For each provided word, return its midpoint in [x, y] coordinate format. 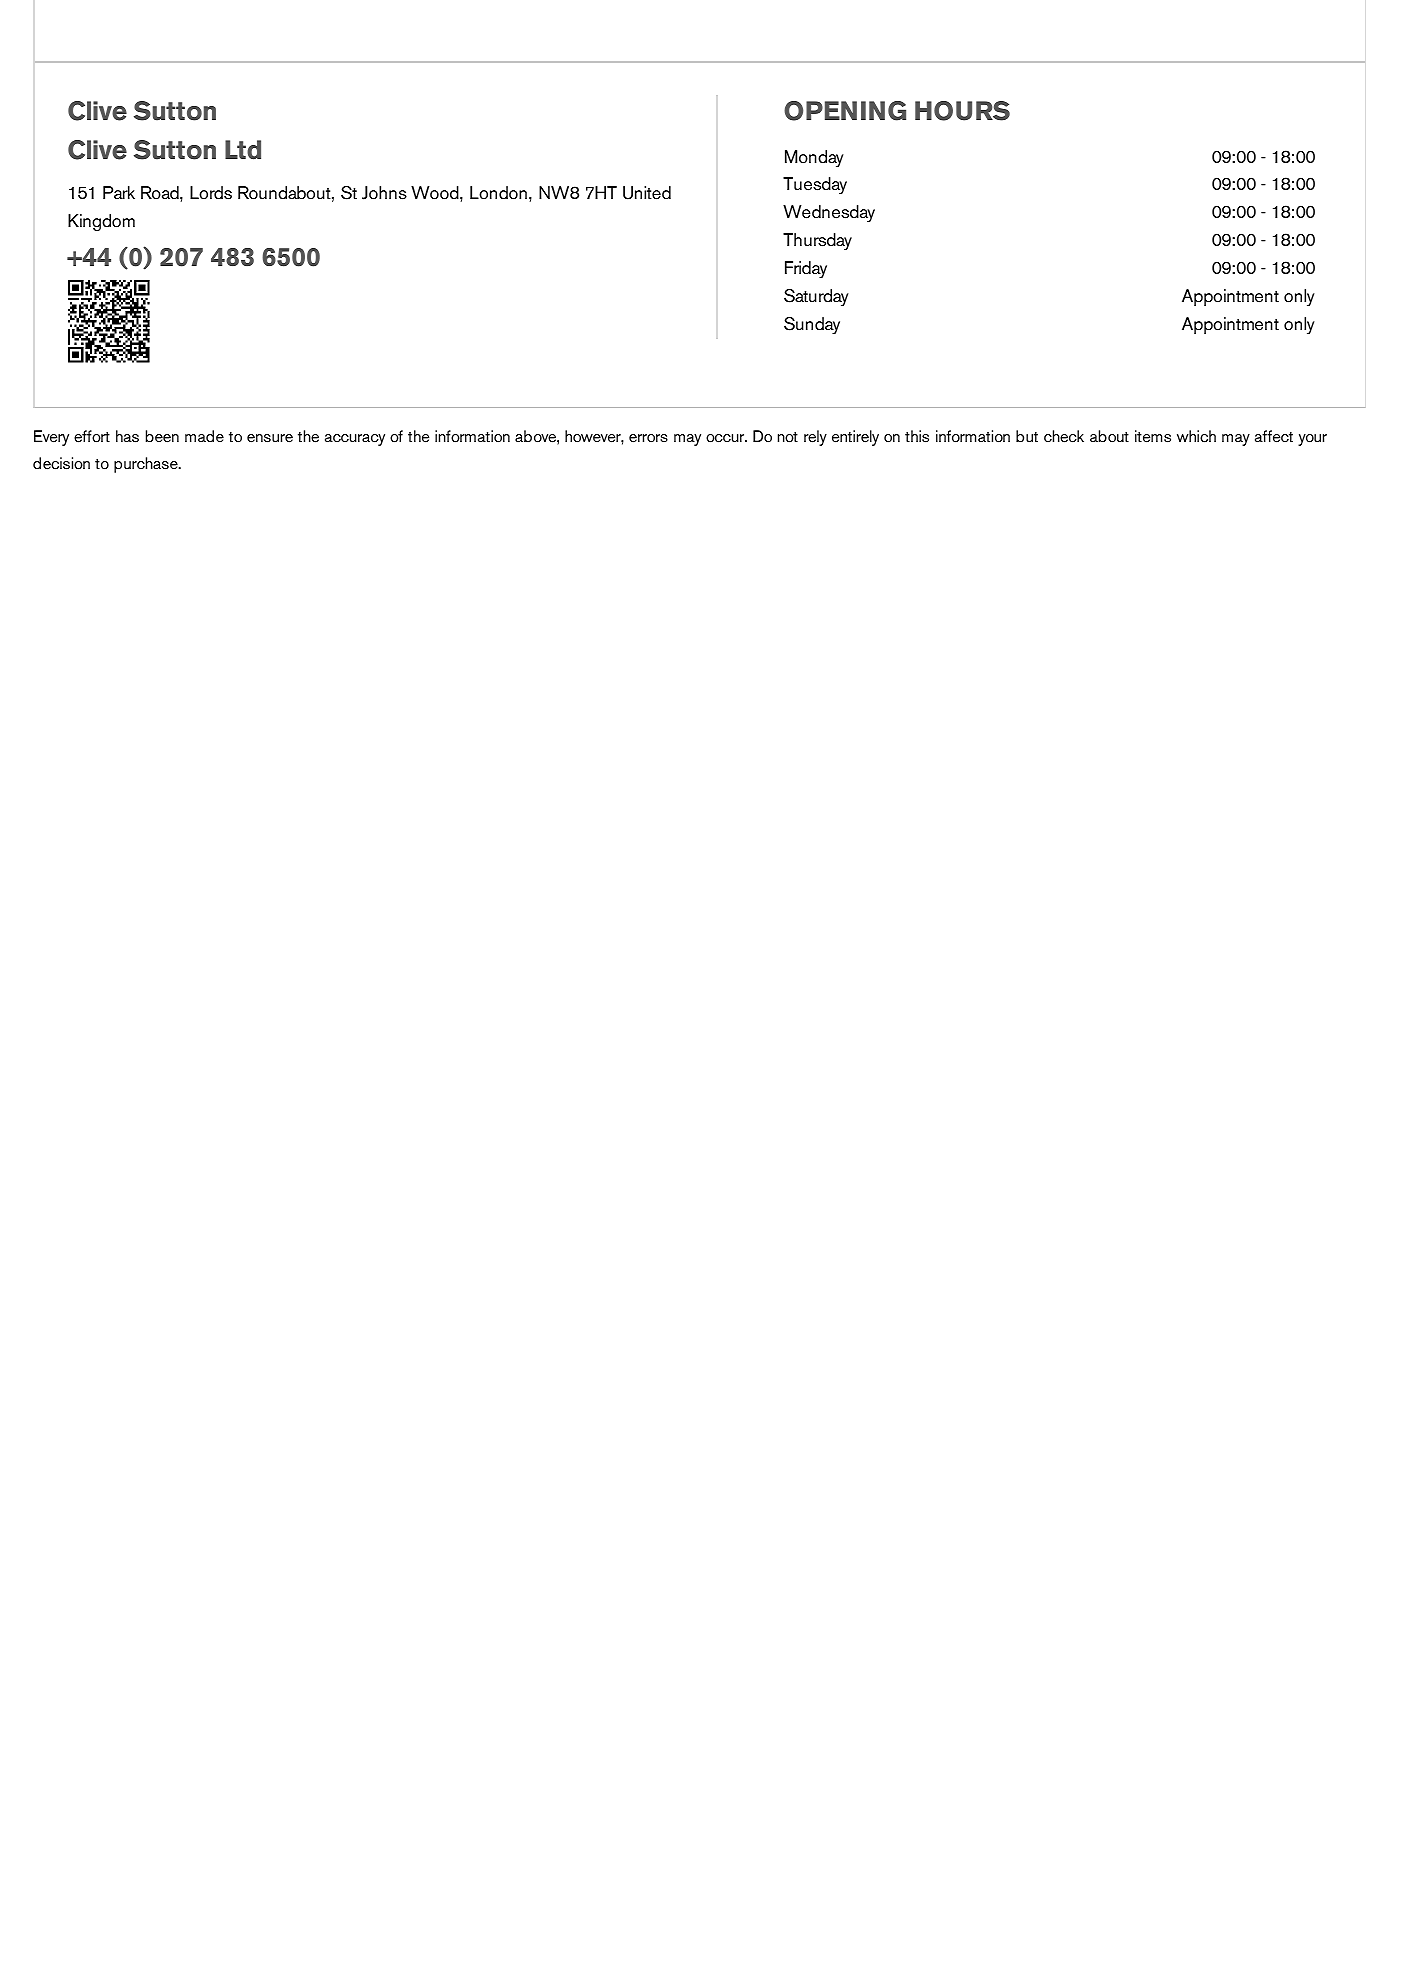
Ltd [243, 150]
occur [726, 438]
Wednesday [829, 214]
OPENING [845, 111]
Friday [806, 270]
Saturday [816, 297]
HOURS [962, 111]
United [647, 193]
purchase [147, 465]
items [1153, 436]
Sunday [812, 326]
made [204, 436]
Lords [211, 193]
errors [648, 438]
